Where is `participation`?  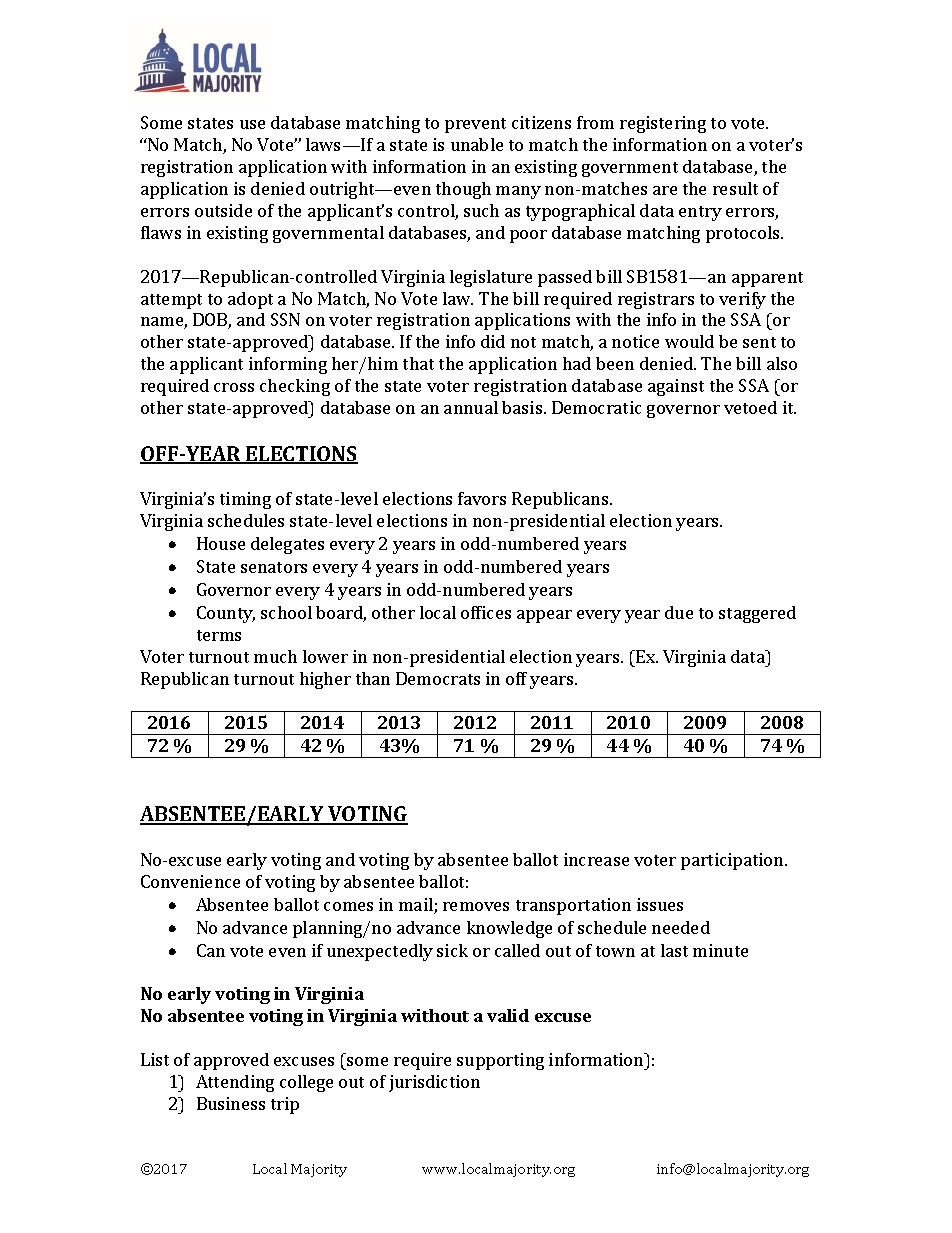
participation is located at coordinates (733, 861).
